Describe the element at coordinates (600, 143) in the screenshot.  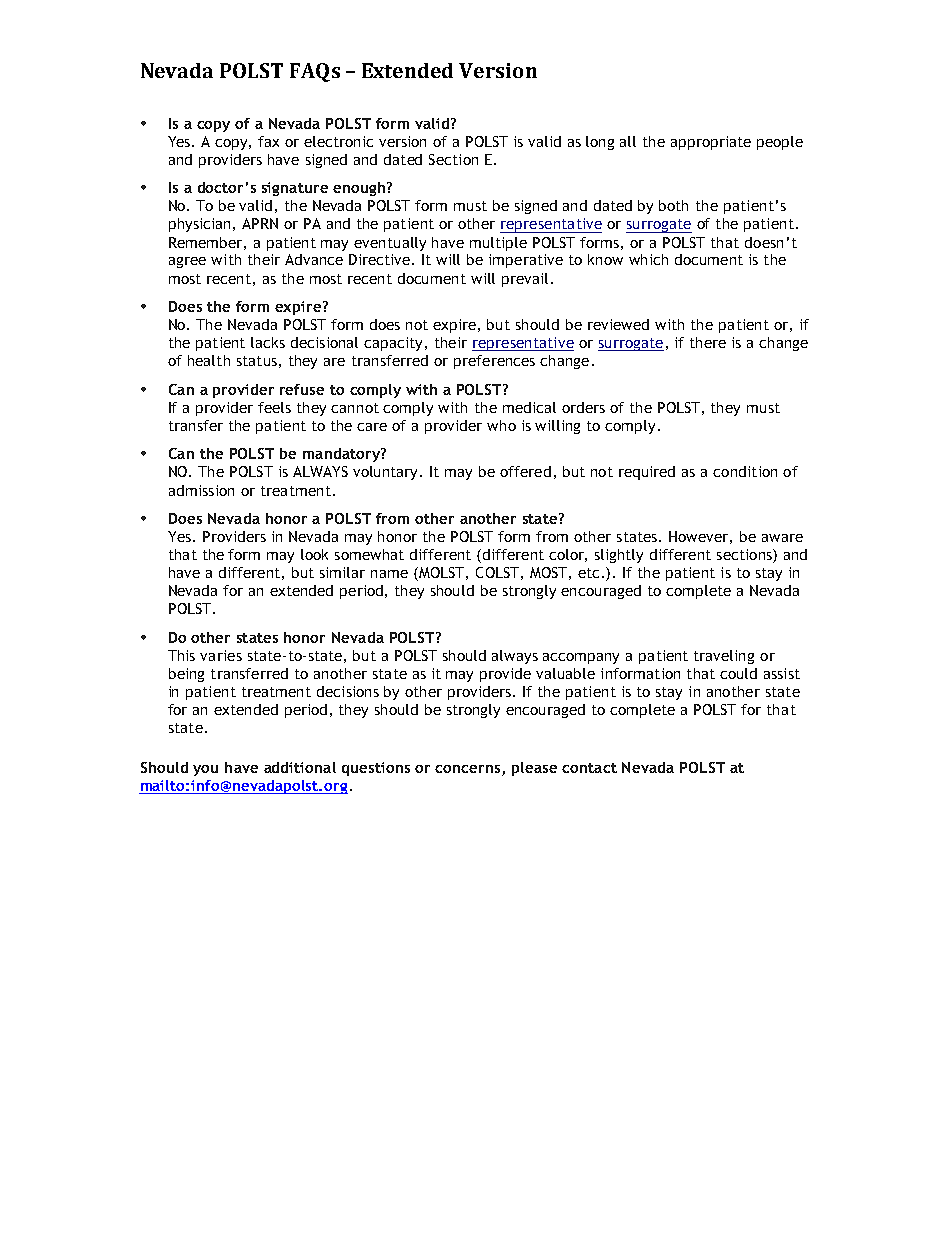
I see `long` at that location.
